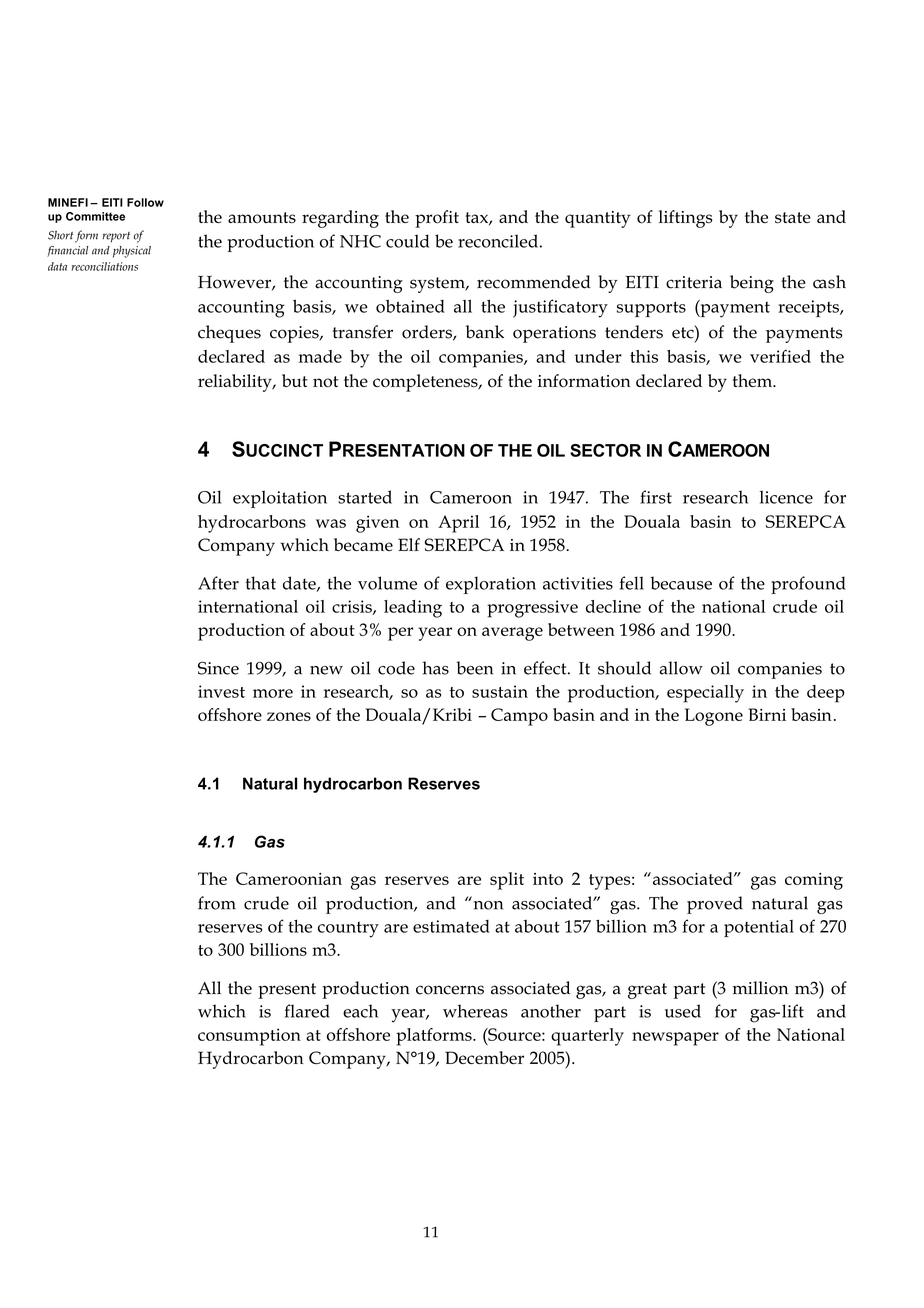 The image size is (924, 1308). I want to click on consumption, so click(249, 1037).
